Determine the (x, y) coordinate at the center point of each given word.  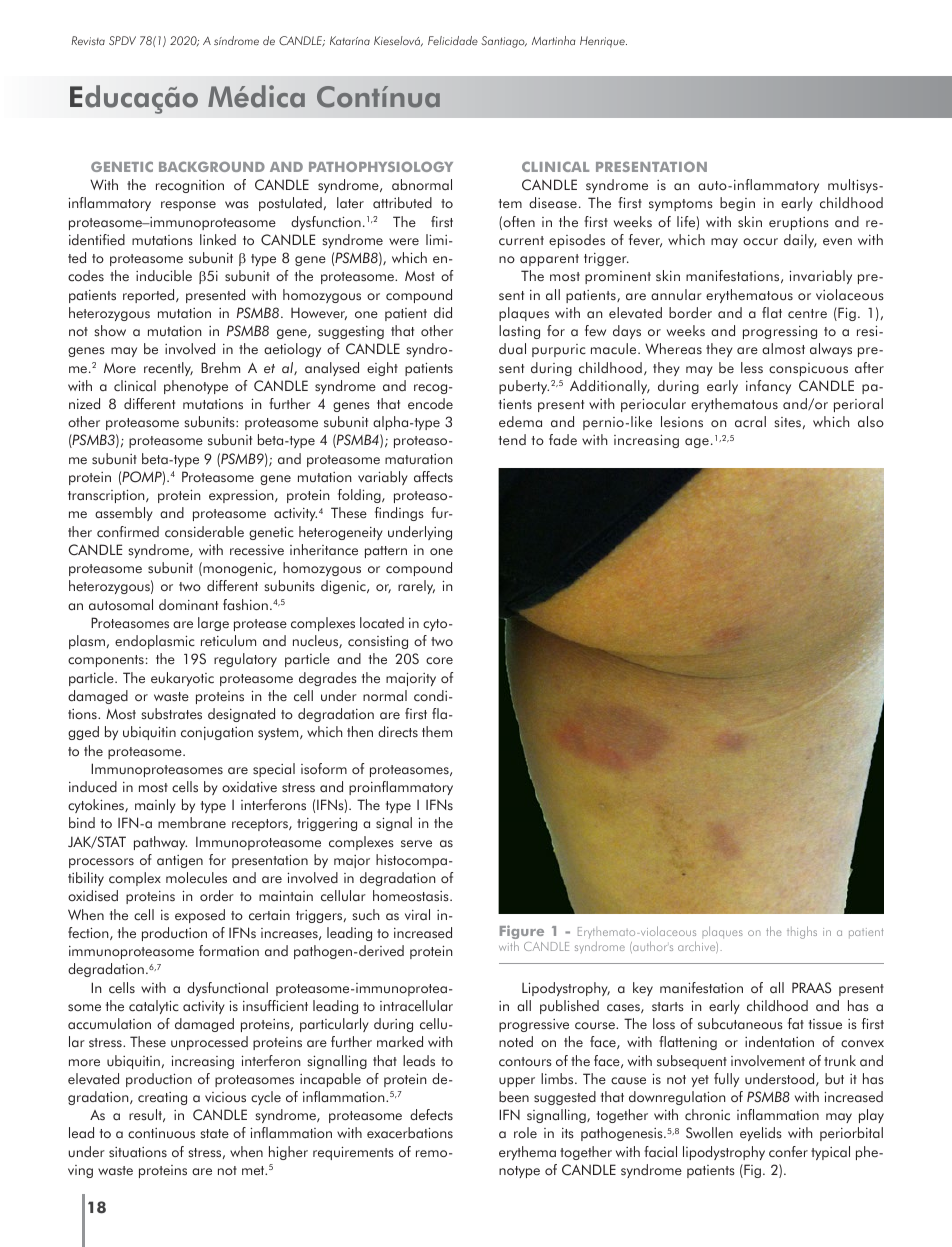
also (871, 422)
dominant (188, 605)
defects (431, 1115)
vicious (225, 1097)
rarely (416, 587)
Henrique (603, 42)
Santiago (504, 42)
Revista (88, 40)
